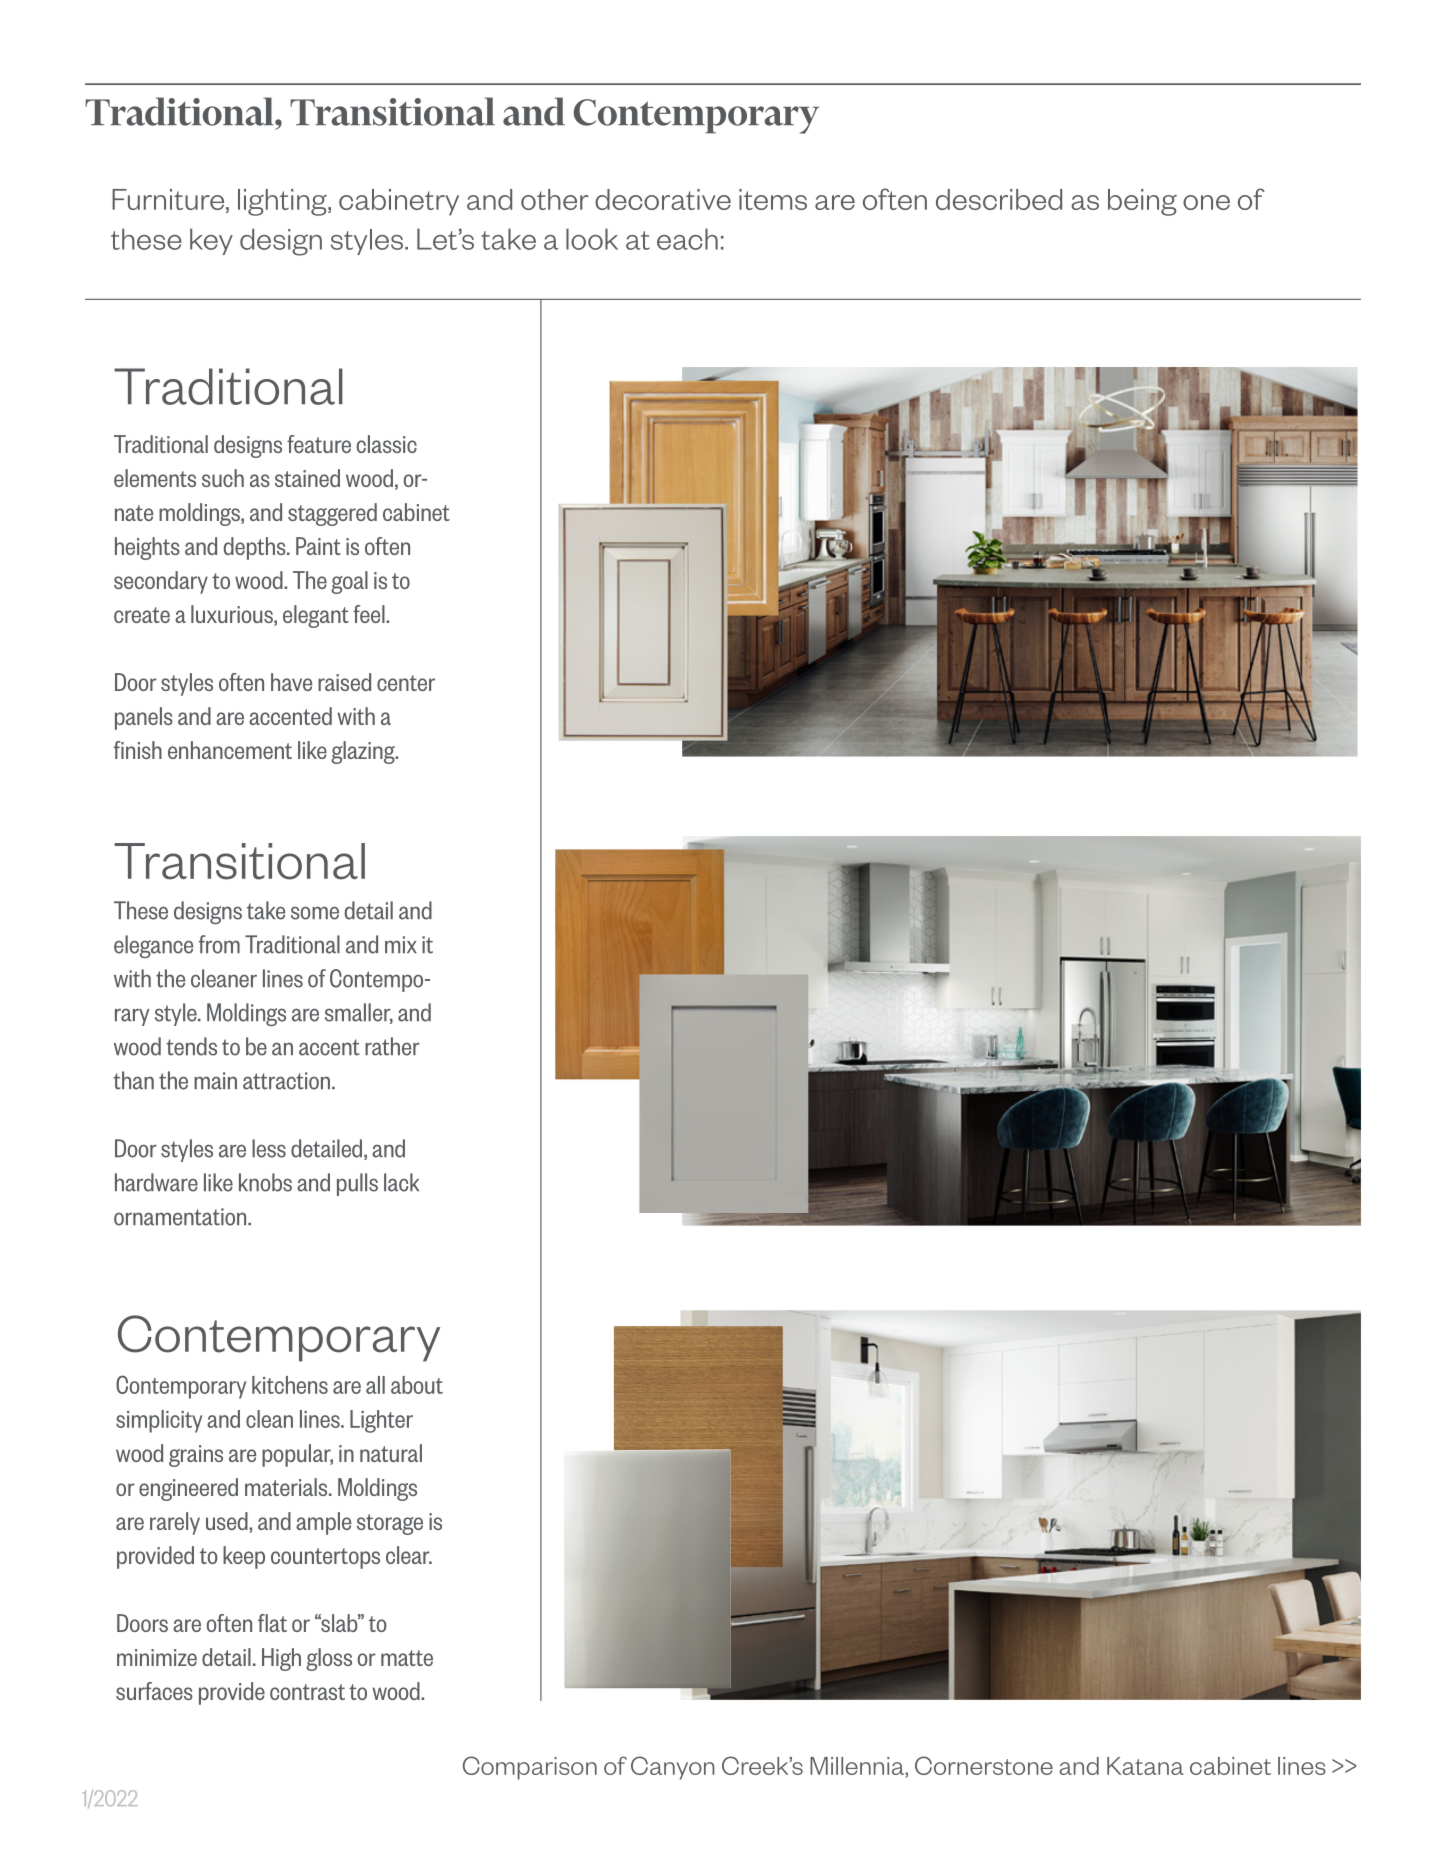 Image resolution: width=1446 pixels, height=1871 pixels. What do you see at coordinates (290, 1385) in the screenshot?
I see `kitchens` at bounding box center [290, 1385].
